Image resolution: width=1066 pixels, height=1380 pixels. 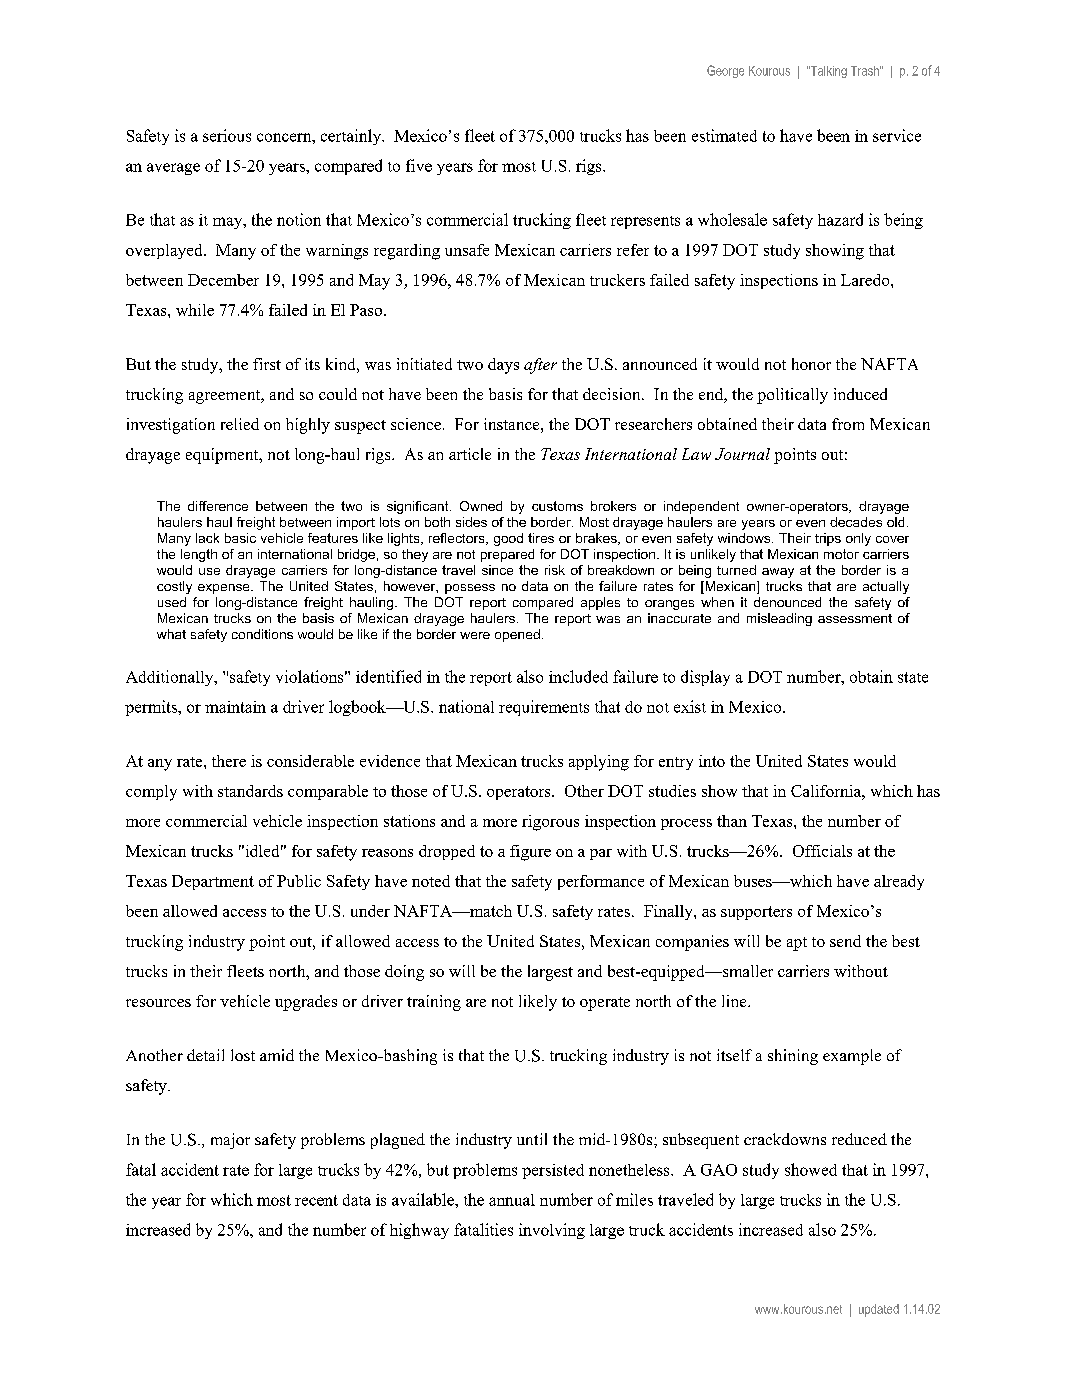 I want to click on serious, so click(x=227, y=135).
